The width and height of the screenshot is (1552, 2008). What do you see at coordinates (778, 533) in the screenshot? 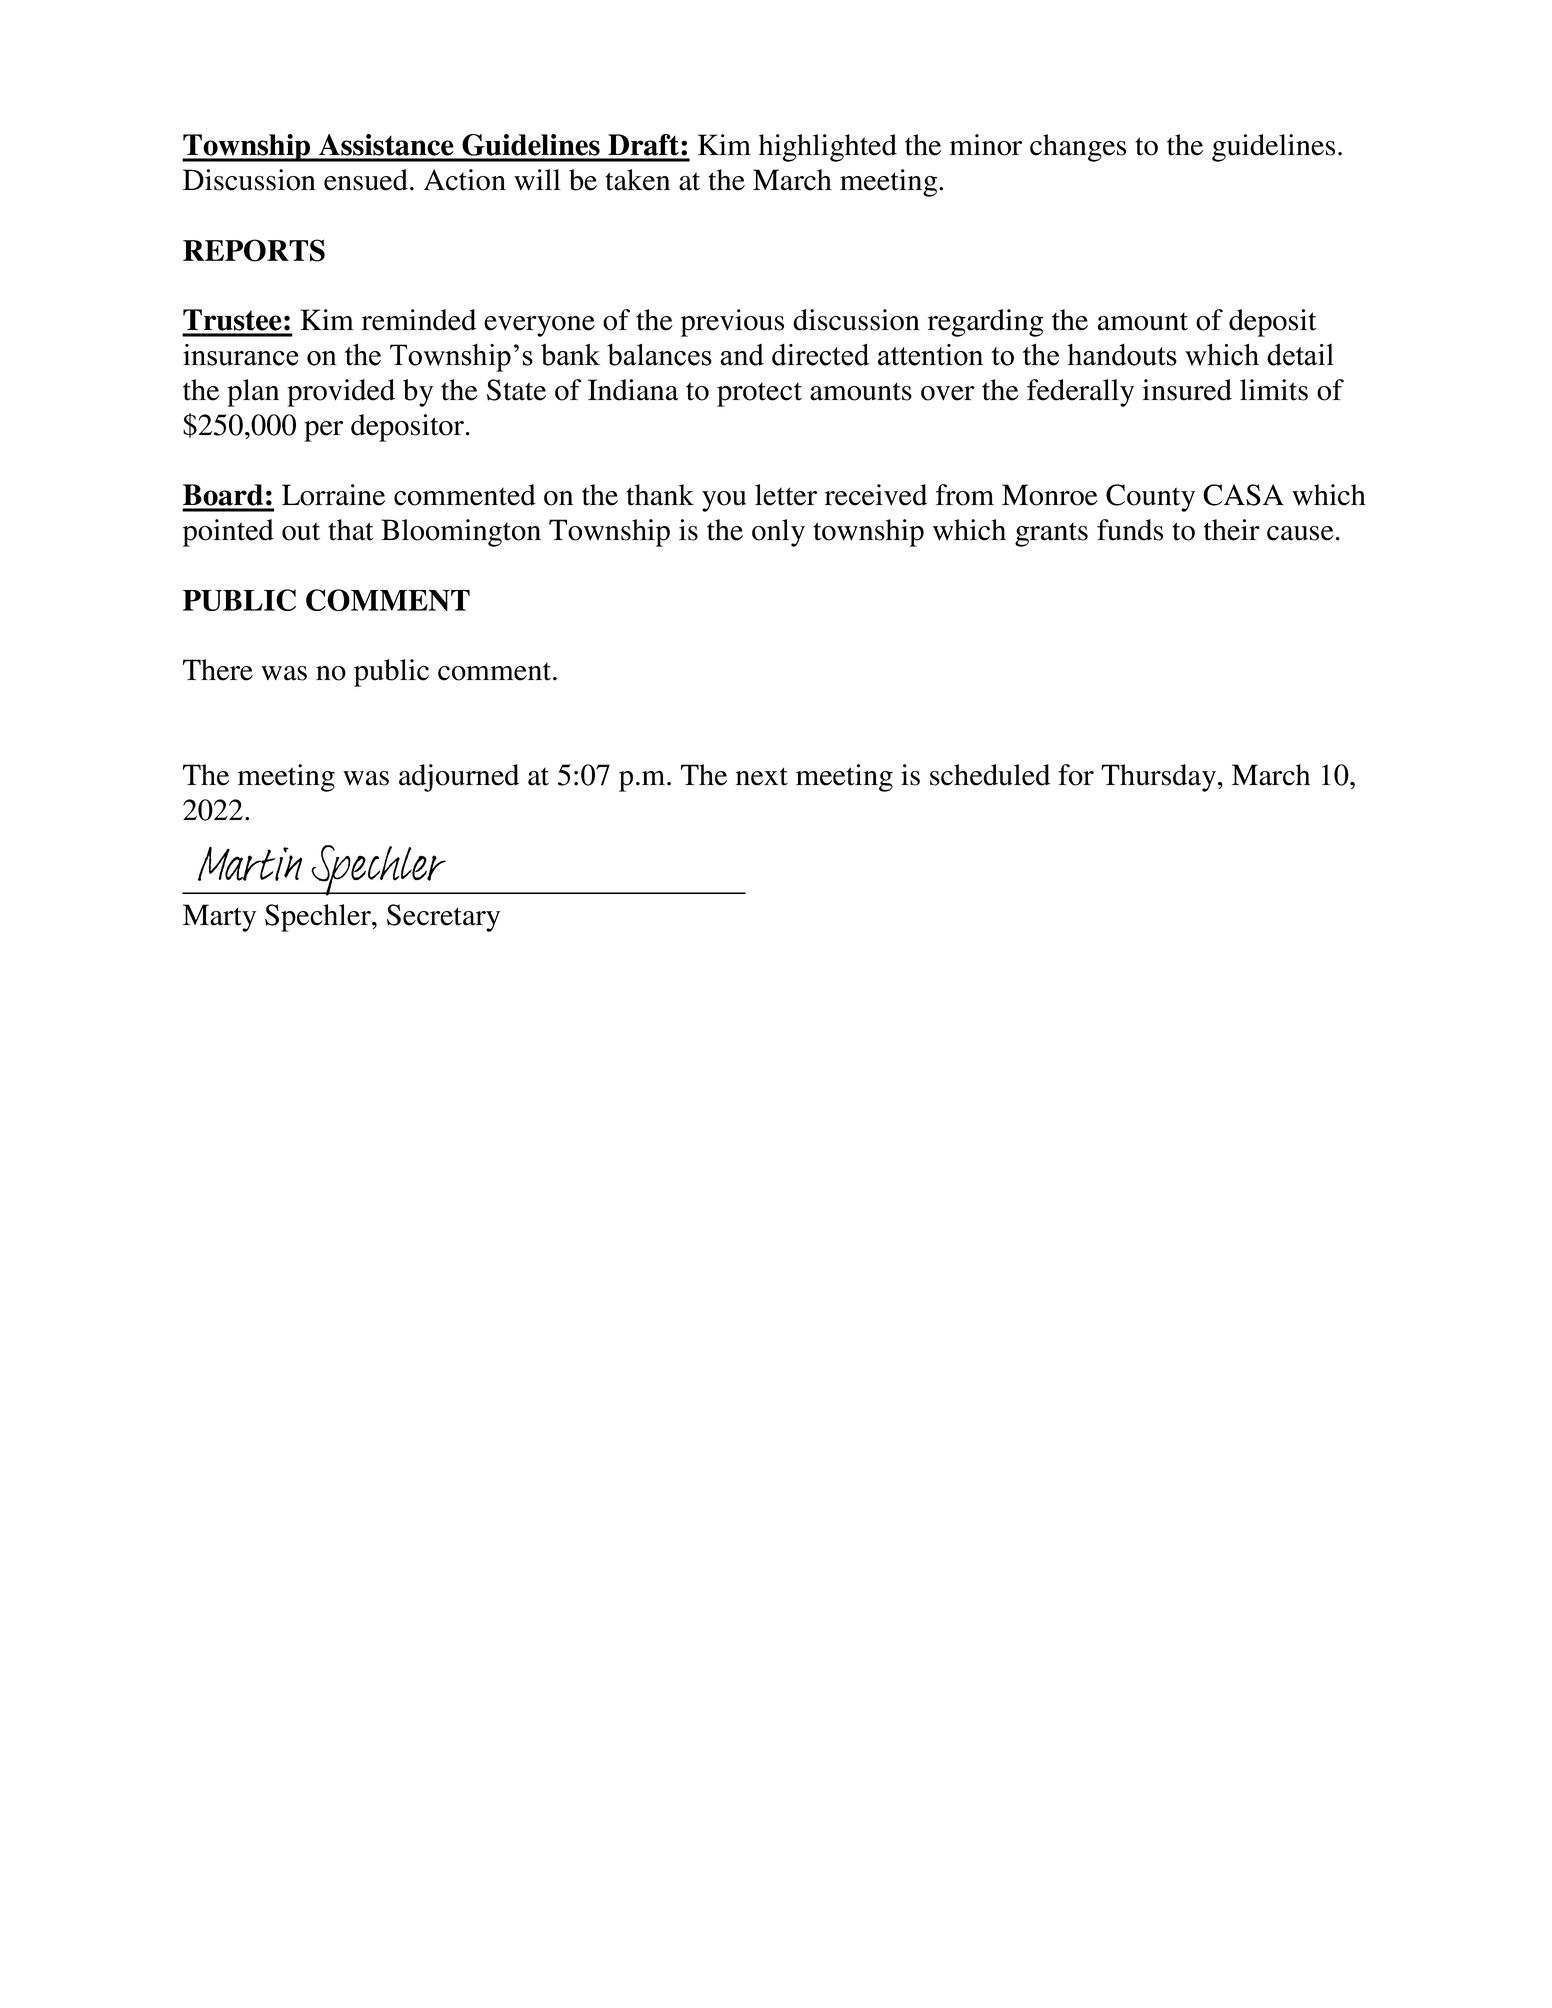
I see `only` at bounding box center [778, 533].
